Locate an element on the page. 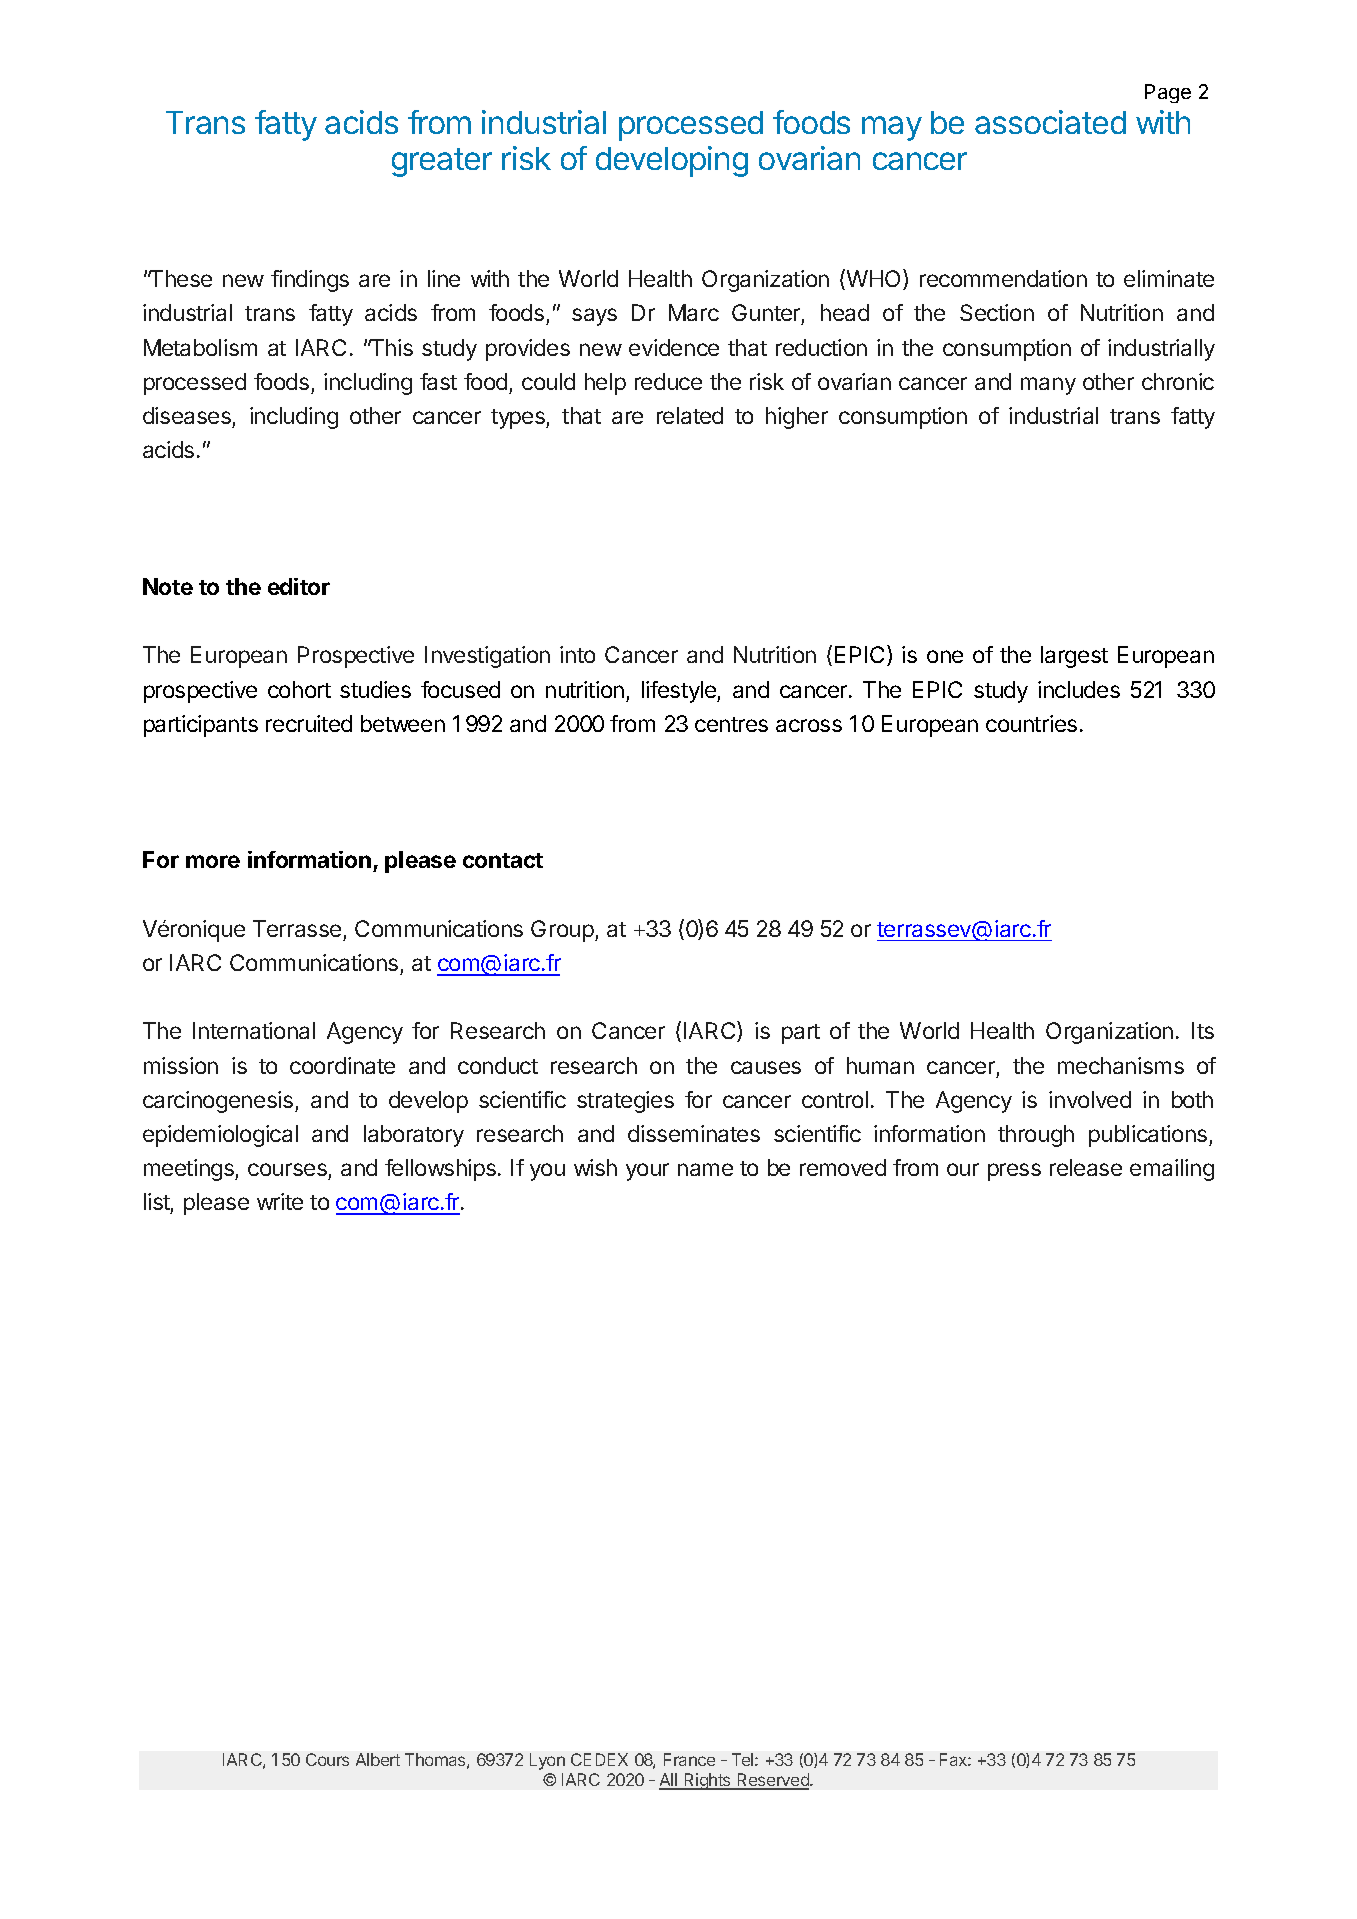  related is located at coordinates (690, 415).
